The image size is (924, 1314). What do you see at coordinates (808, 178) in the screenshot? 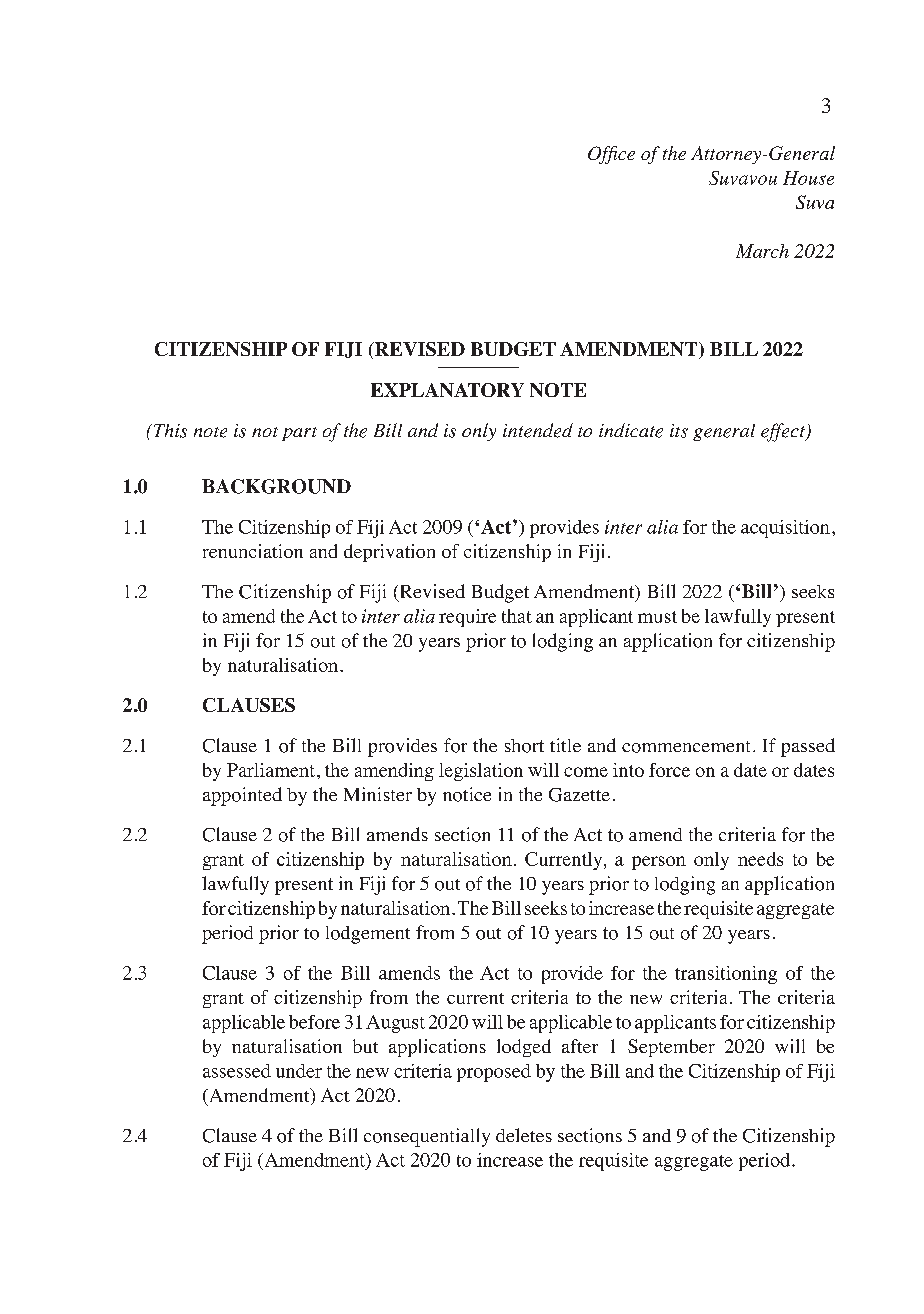
I see `House` at bounding box center [808, 178].
